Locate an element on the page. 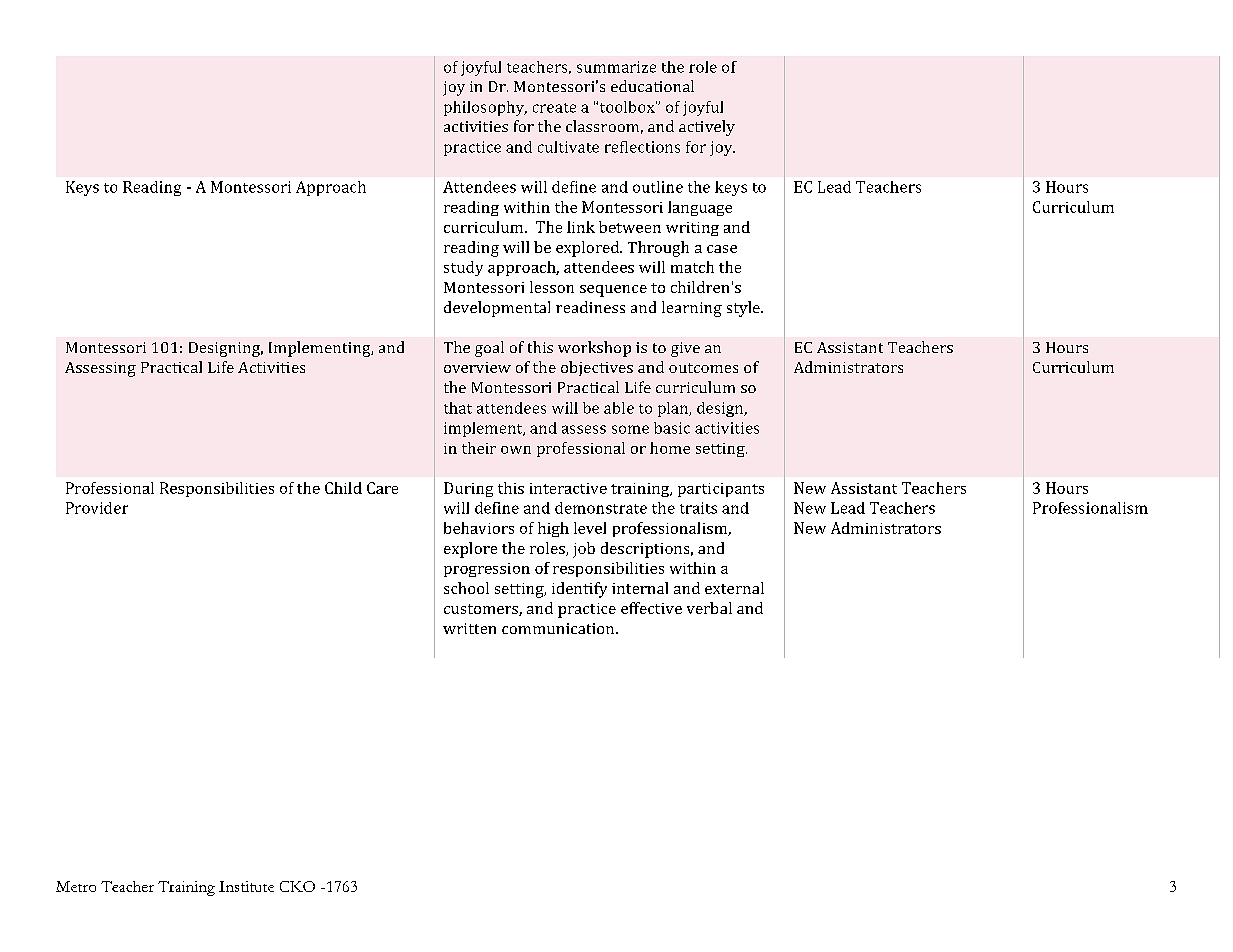 The image size is (1233, 952). give is located at coordinates (685, 349).
